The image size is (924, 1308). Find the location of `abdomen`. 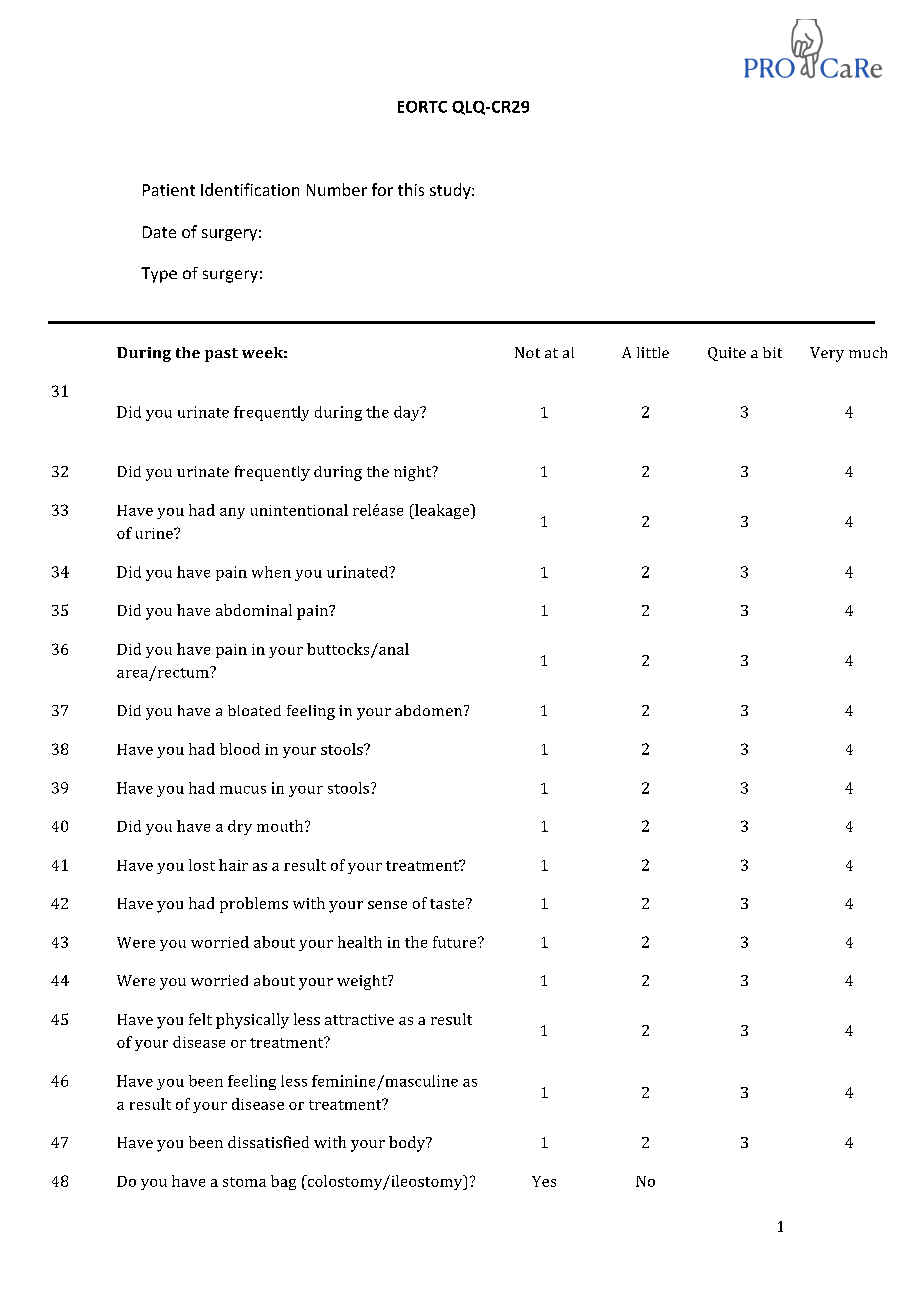

abdomen is located at coordinates (430, 710).
